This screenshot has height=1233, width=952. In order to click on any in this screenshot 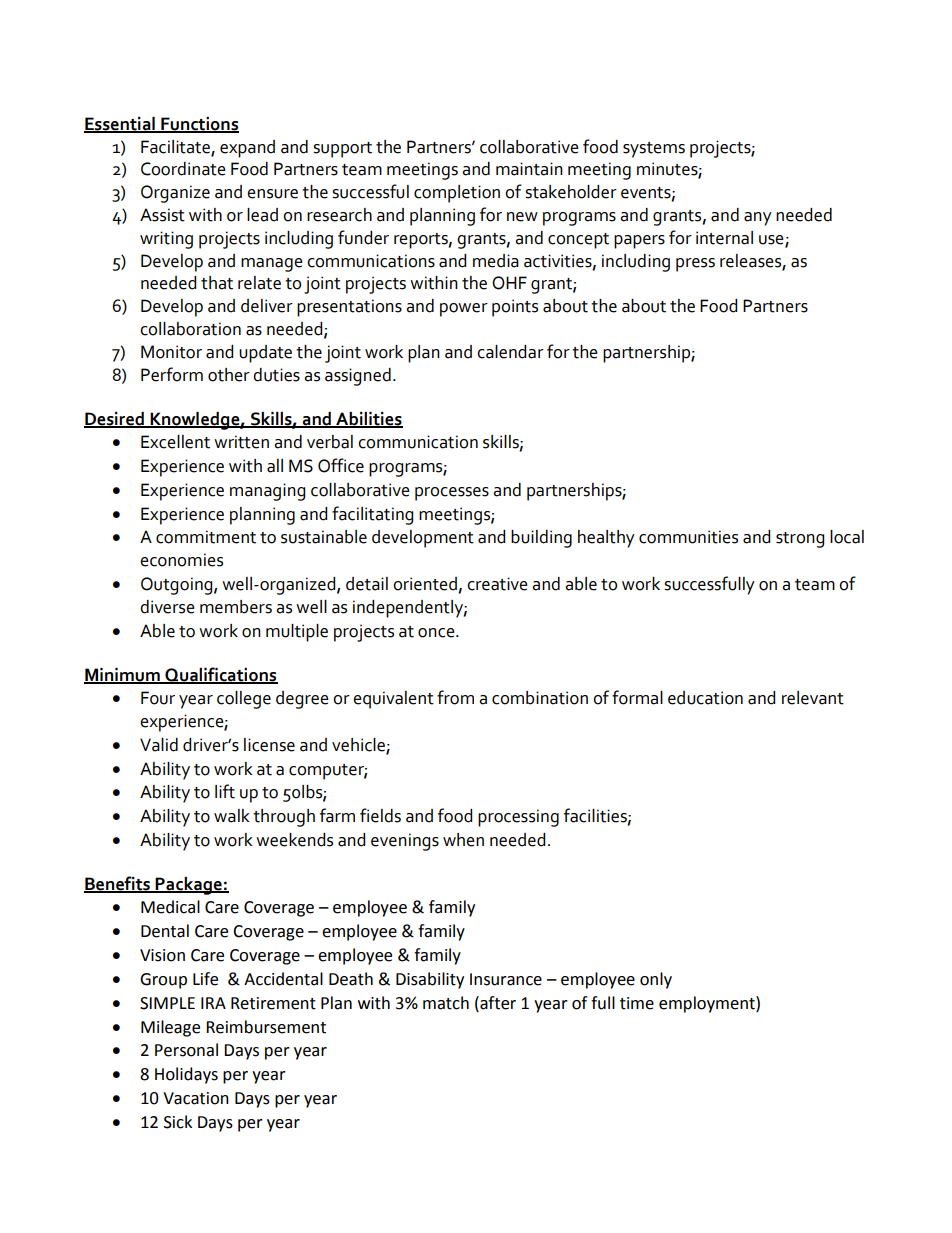, I will do `click(758, 219)`.
